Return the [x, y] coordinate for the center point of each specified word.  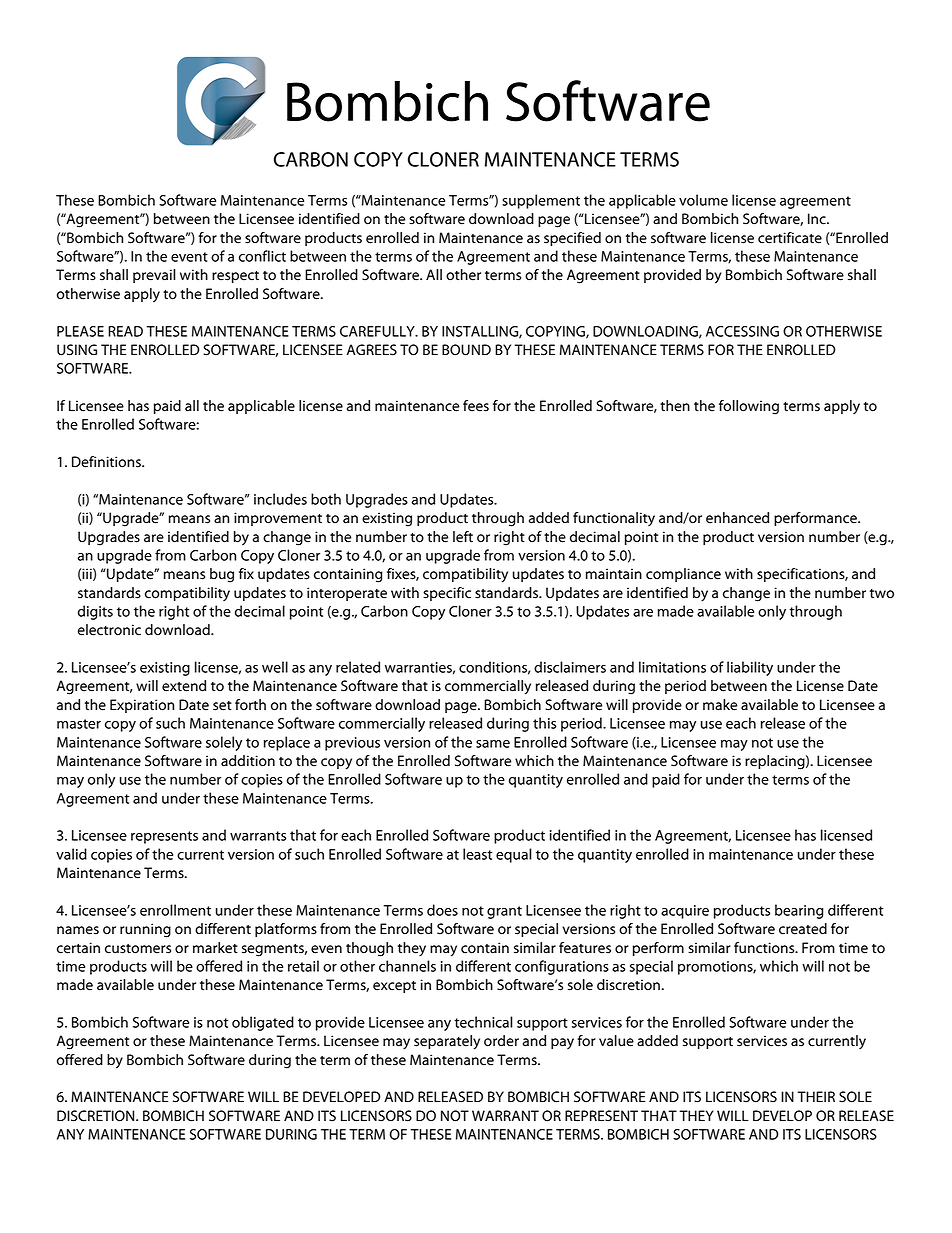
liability [750, 668]
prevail [154, 276]
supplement [541, 201]
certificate [790, 238]
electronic [109, 630]
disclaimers [570, 667]
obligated [263, 1023]
